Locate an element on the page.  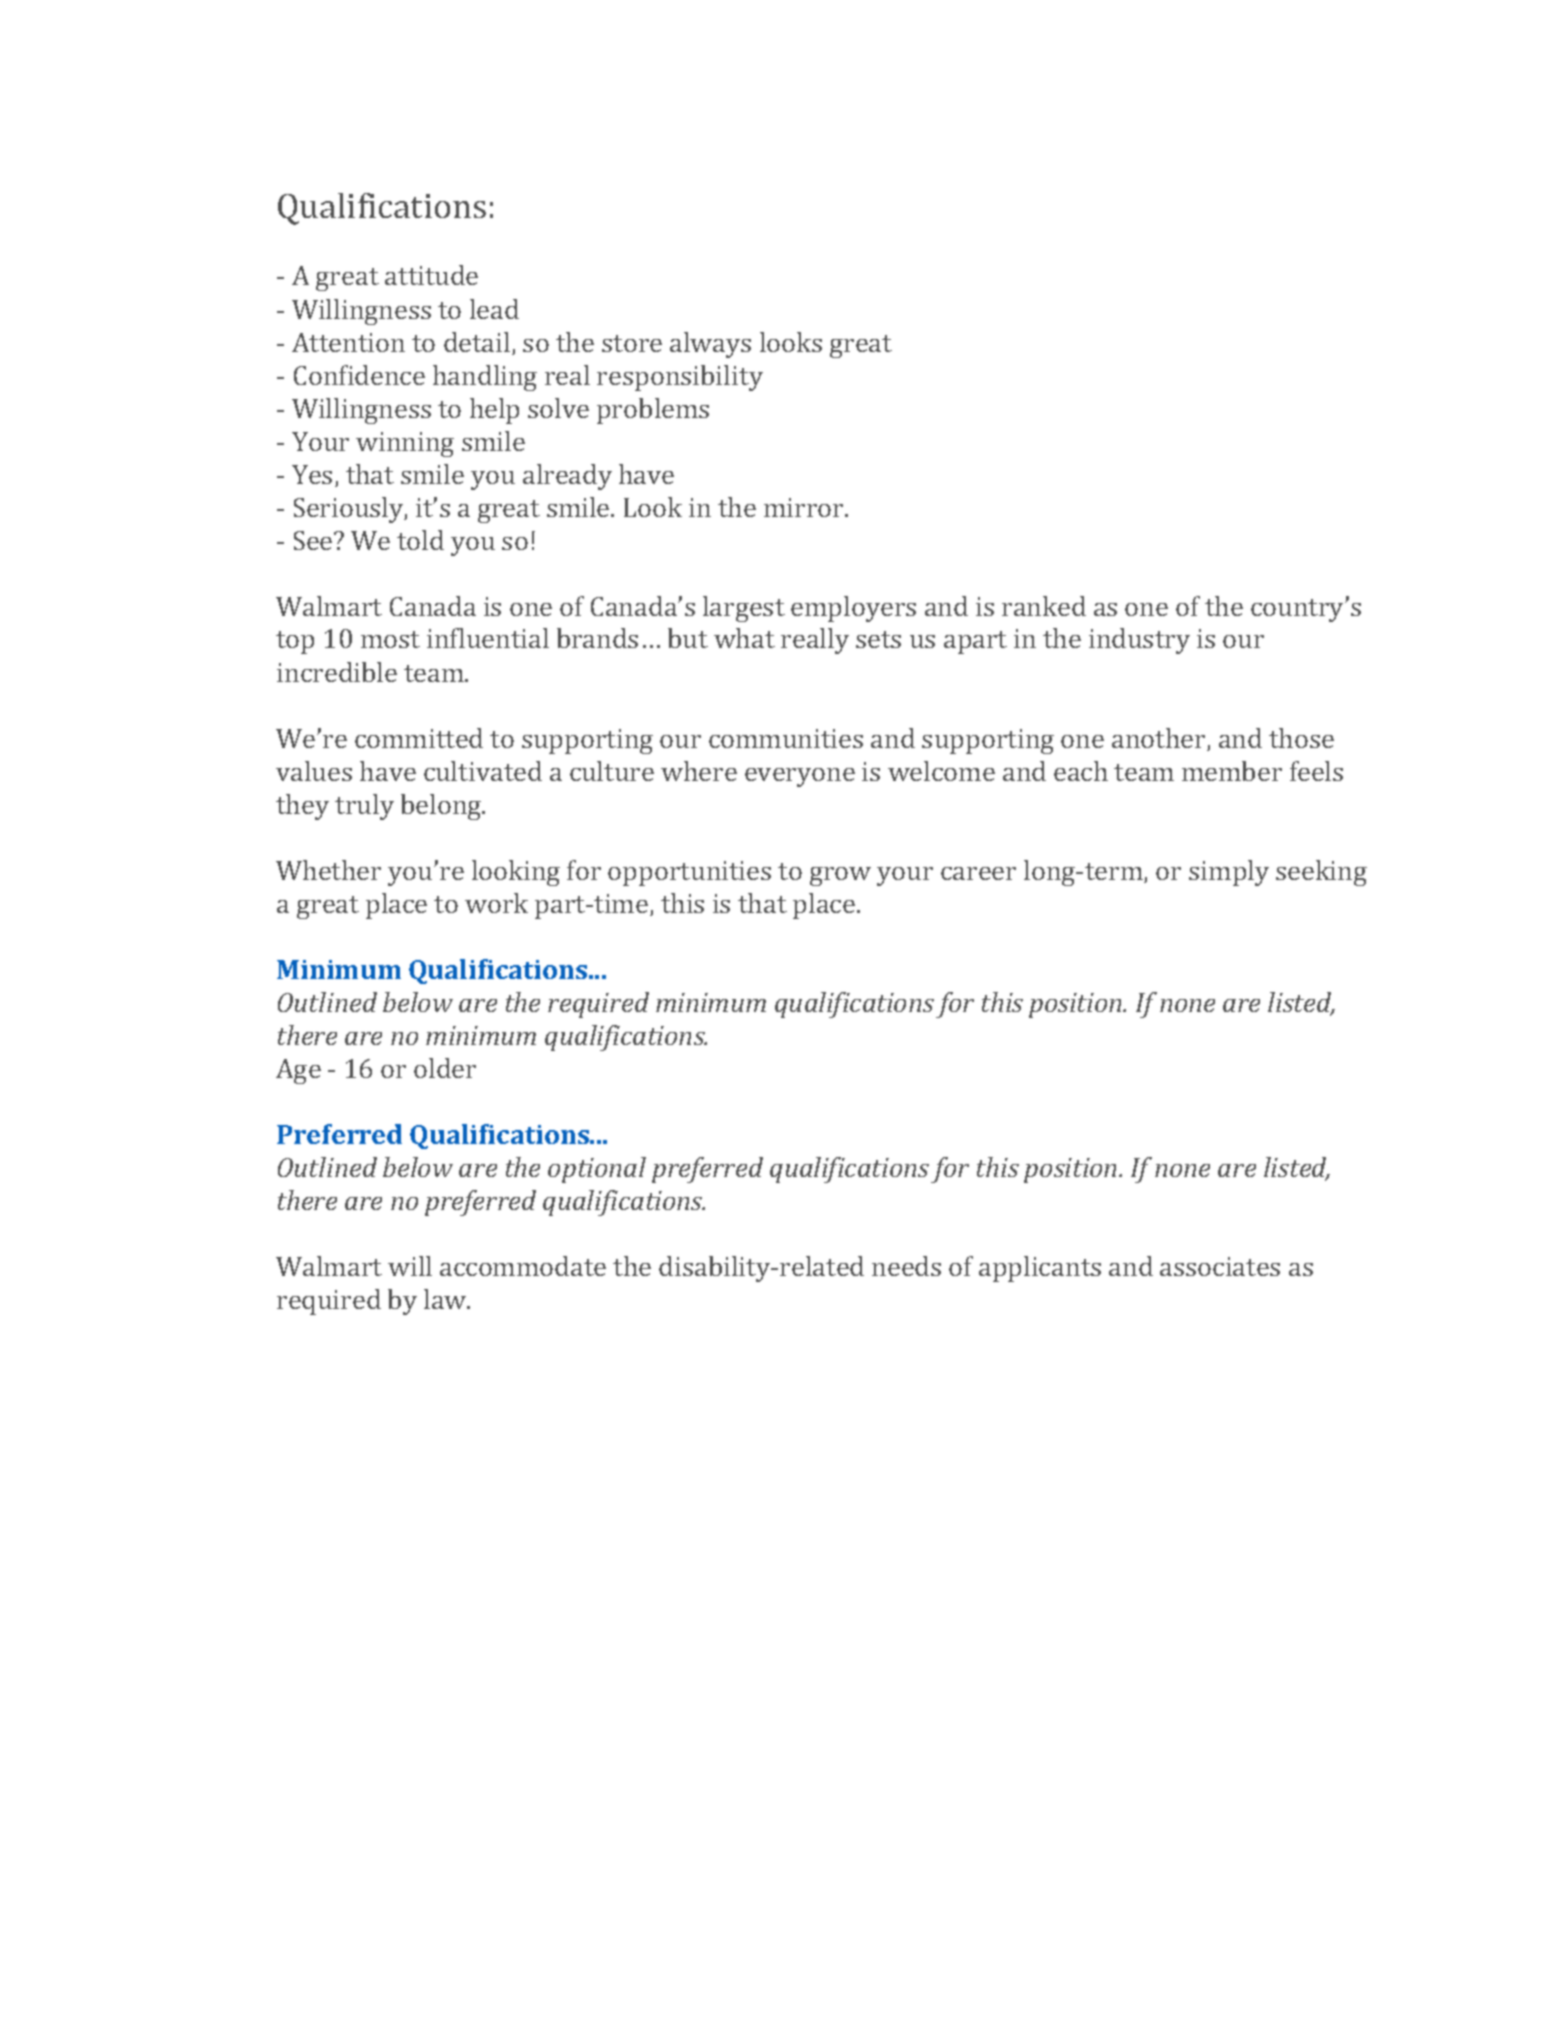
older is located at coordinates (445, 1068).
